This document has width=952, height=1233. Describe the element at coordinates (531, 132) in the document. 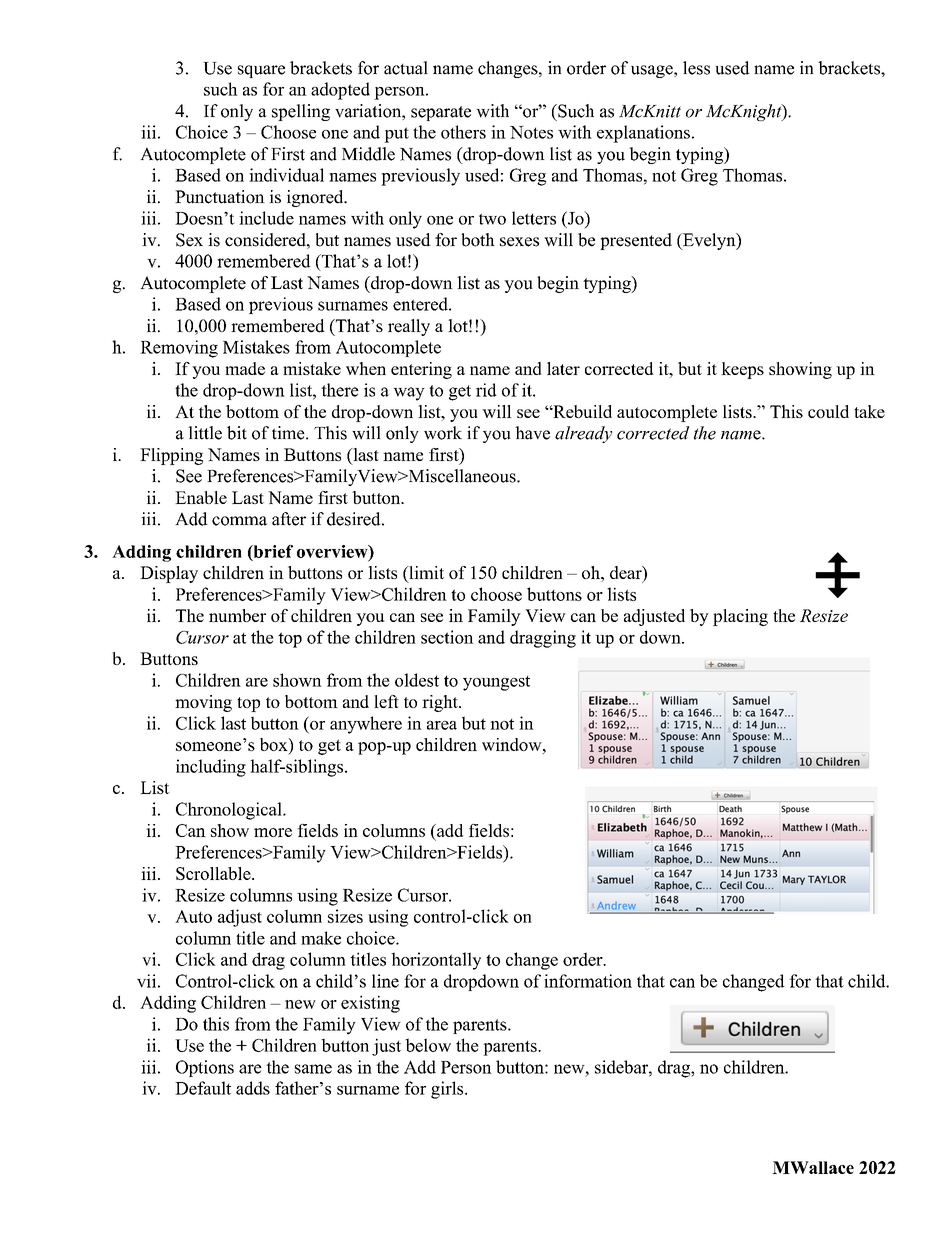

I see `Notes` at that location.
